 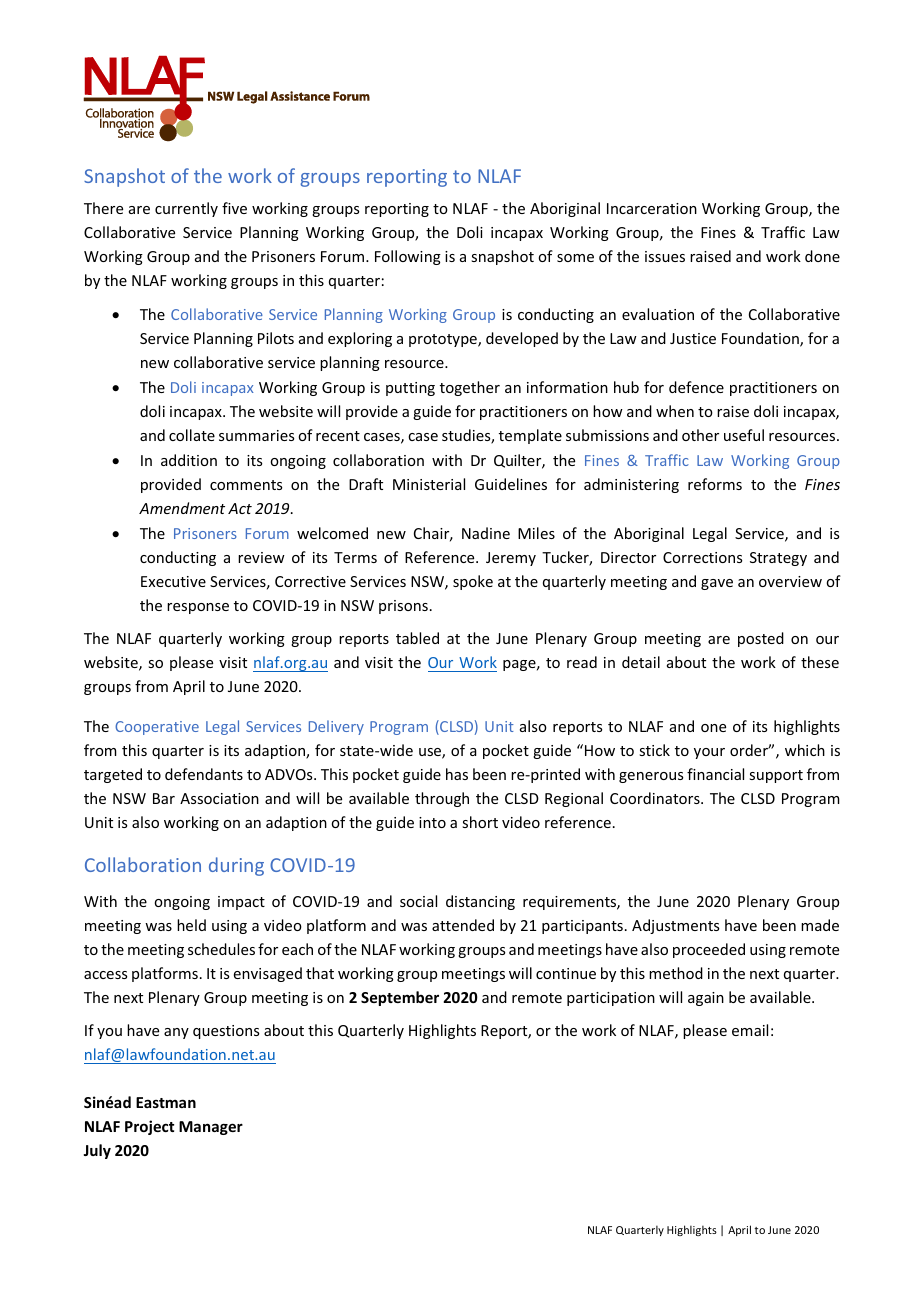 I want to click on financial, so click(x=715, y=774).
